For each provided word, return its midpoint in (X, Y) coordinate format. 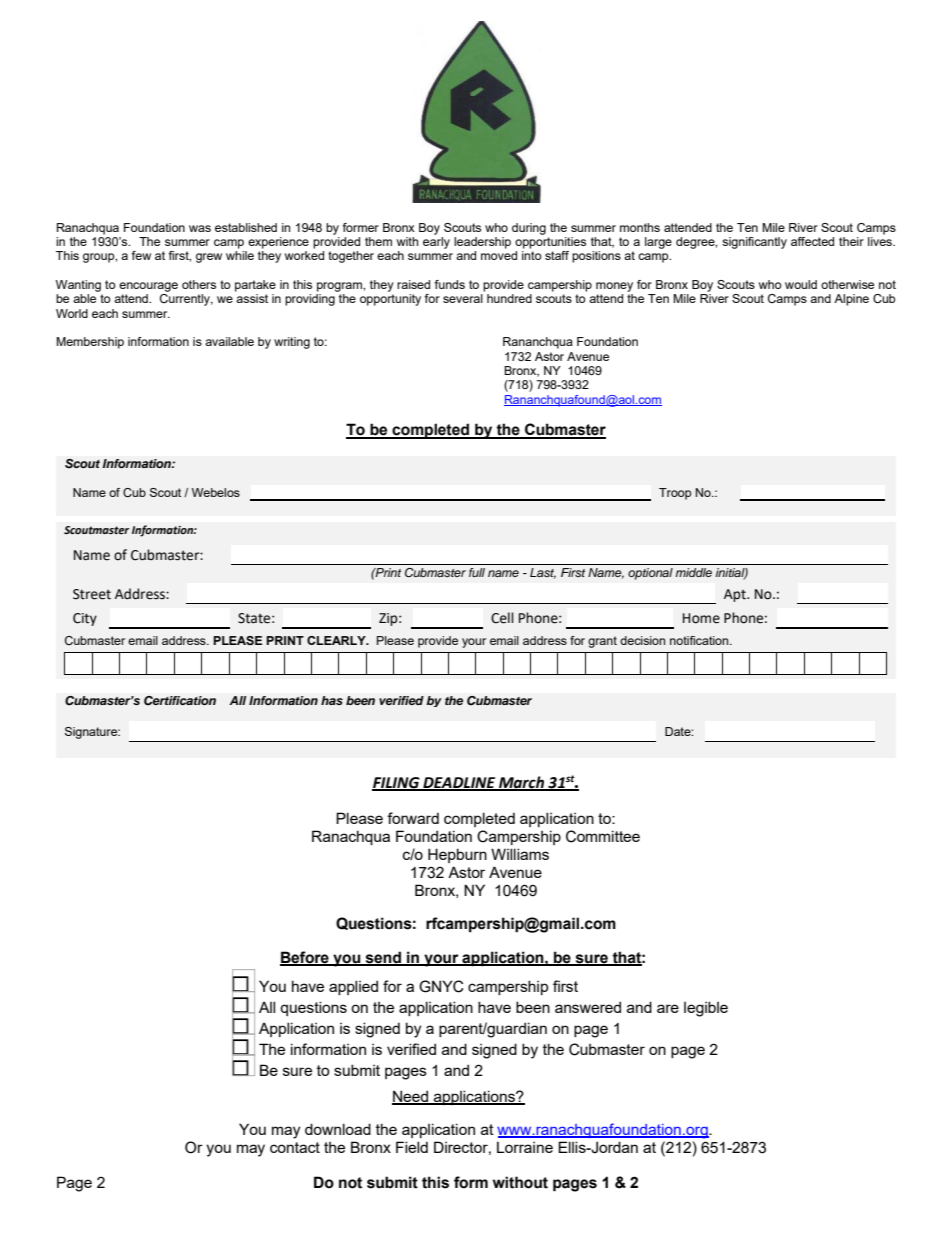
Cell (502, 618)
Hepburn (457, 855)
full (477, 572)
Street (92, 594)
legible (706, 1009)
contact (295, 1147)
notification (700, 640)
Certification (180, 701)
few (141, 255)
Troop (675, 494)
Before (305, 958)
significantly (754, 243)
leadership (482, 243)
